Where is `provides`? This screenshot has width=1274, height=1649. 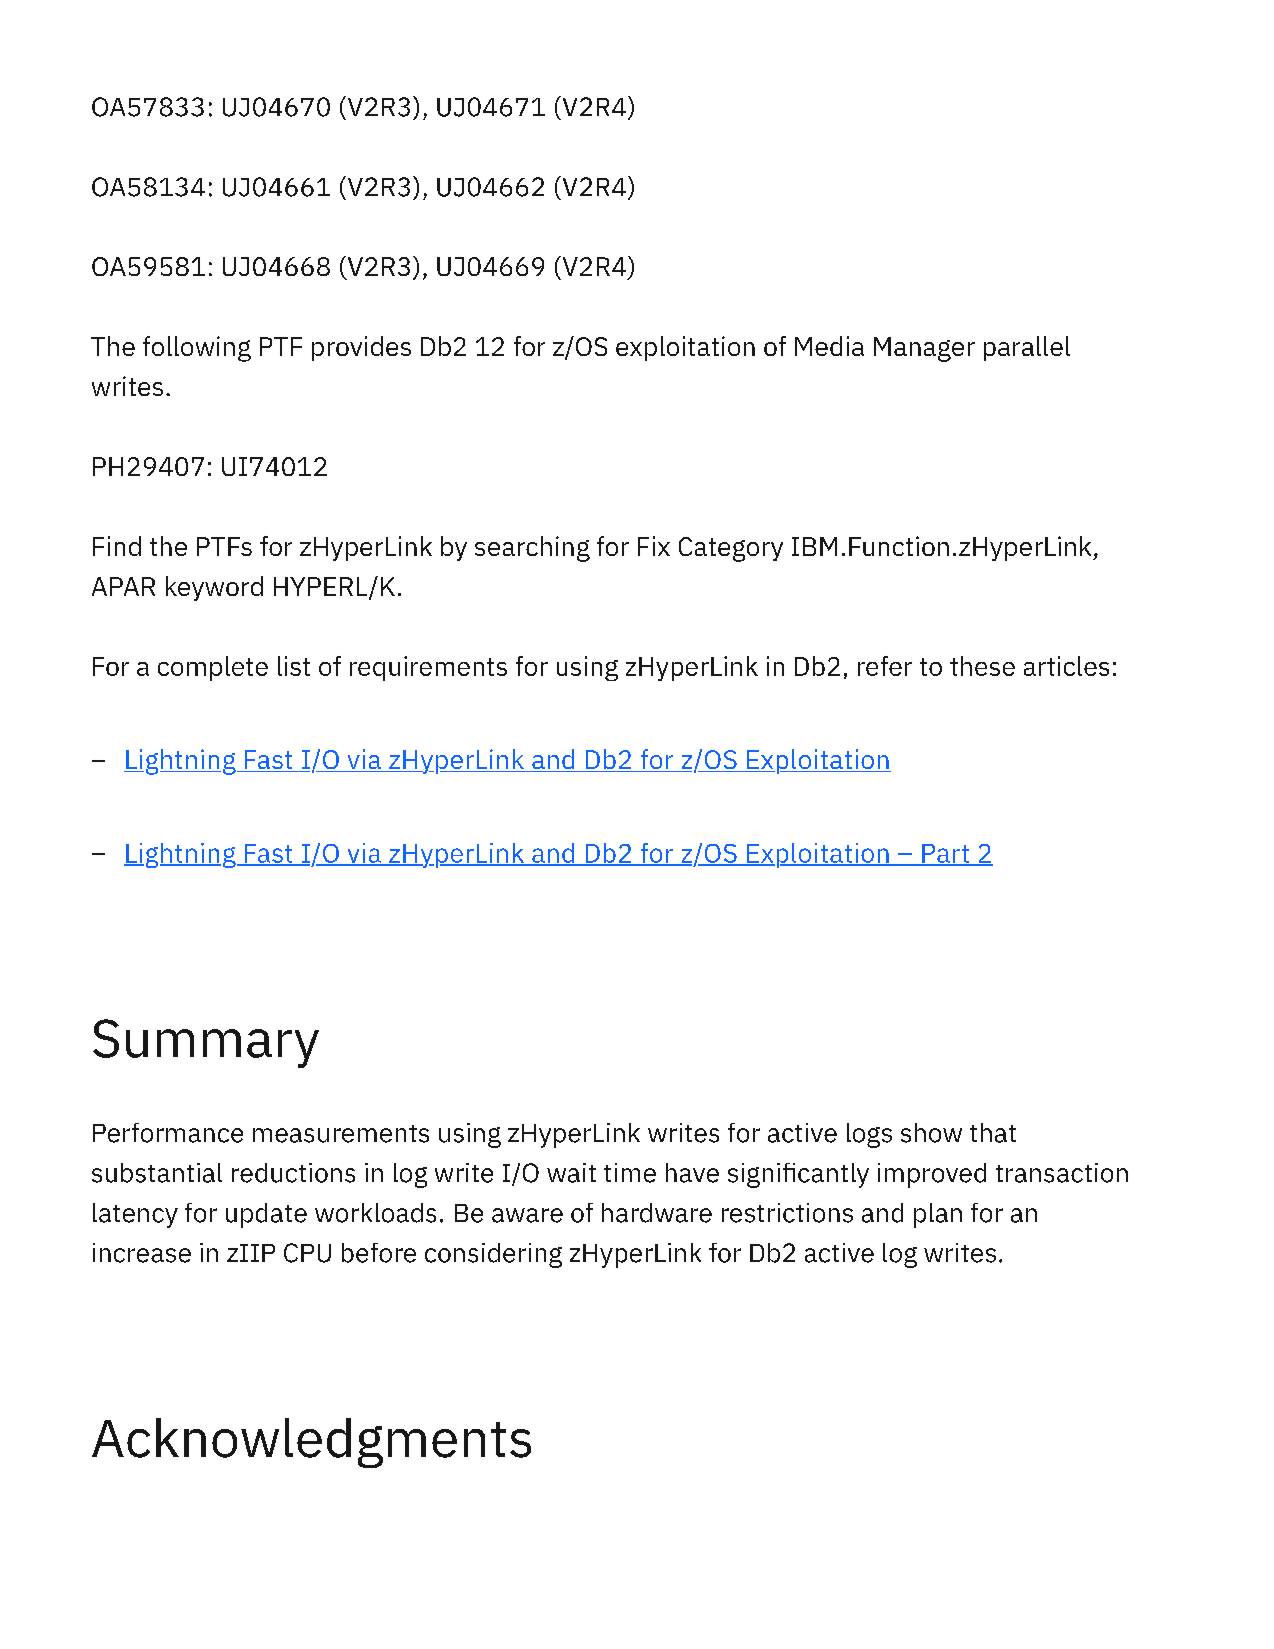
provides is located at coordinates (361, 348).
